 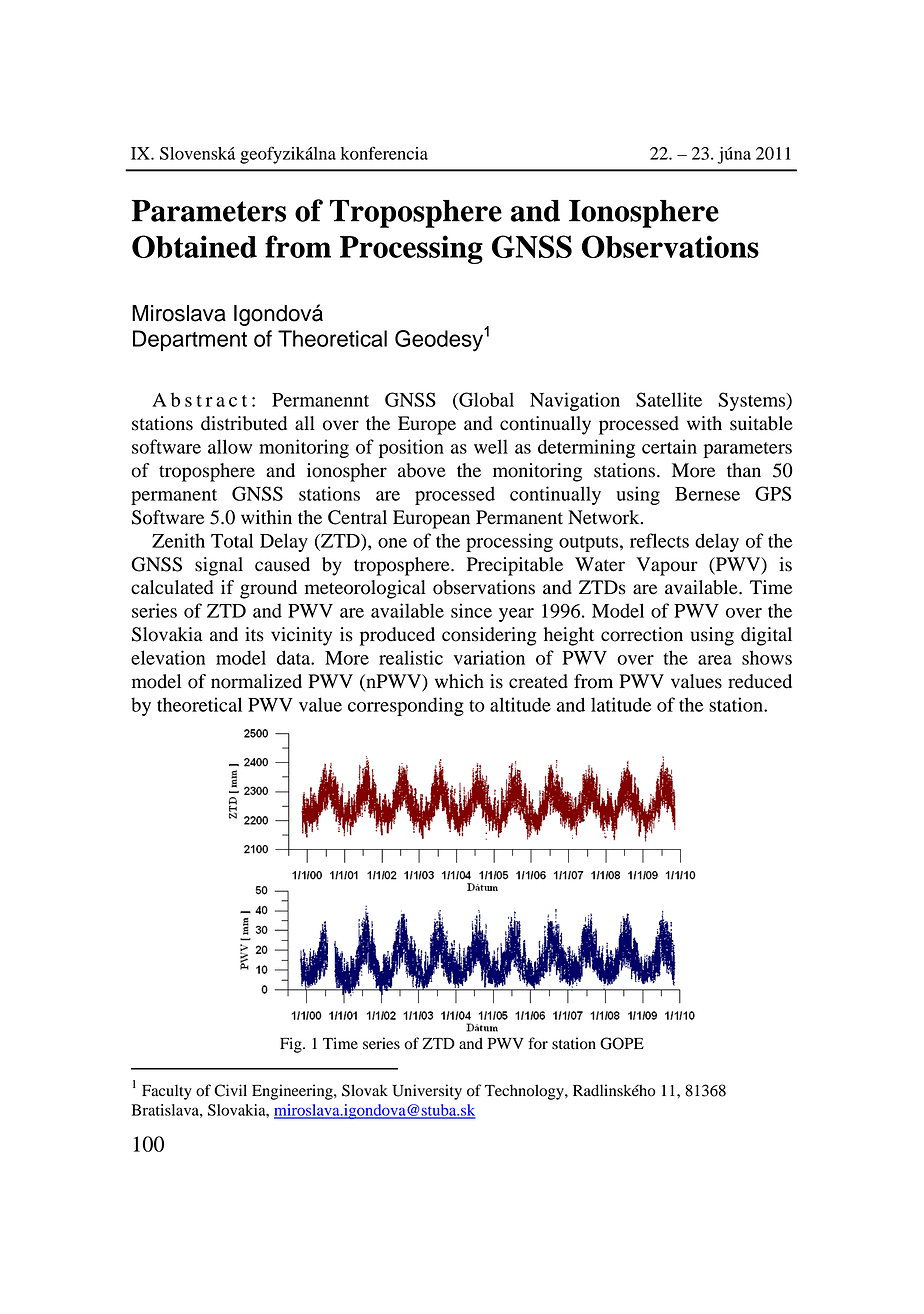 I want to click on Civil, so click(x=230, y=1090).
